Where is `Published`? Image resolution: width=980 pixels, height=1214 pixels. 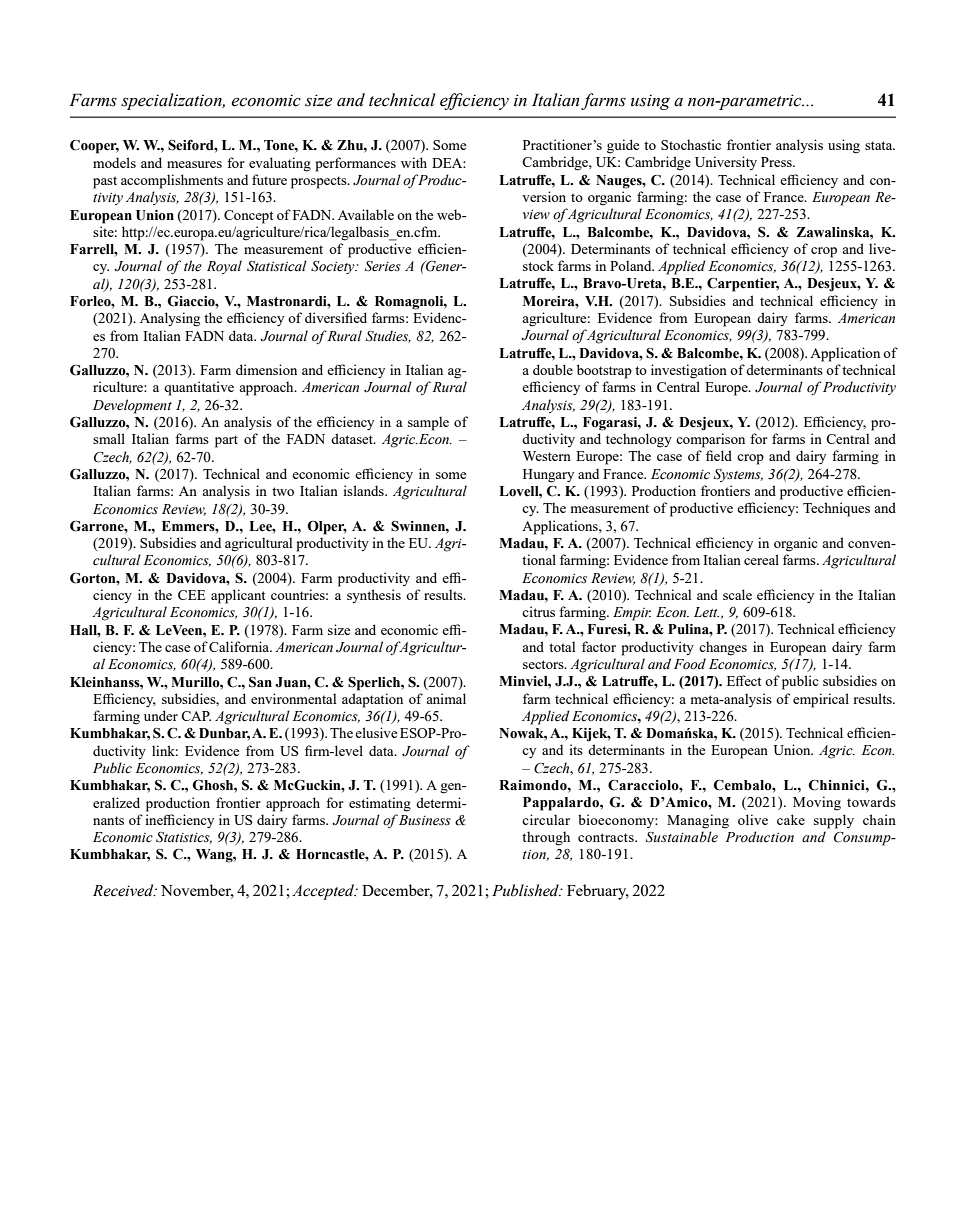 Published is located at coordinates (526, 890).
